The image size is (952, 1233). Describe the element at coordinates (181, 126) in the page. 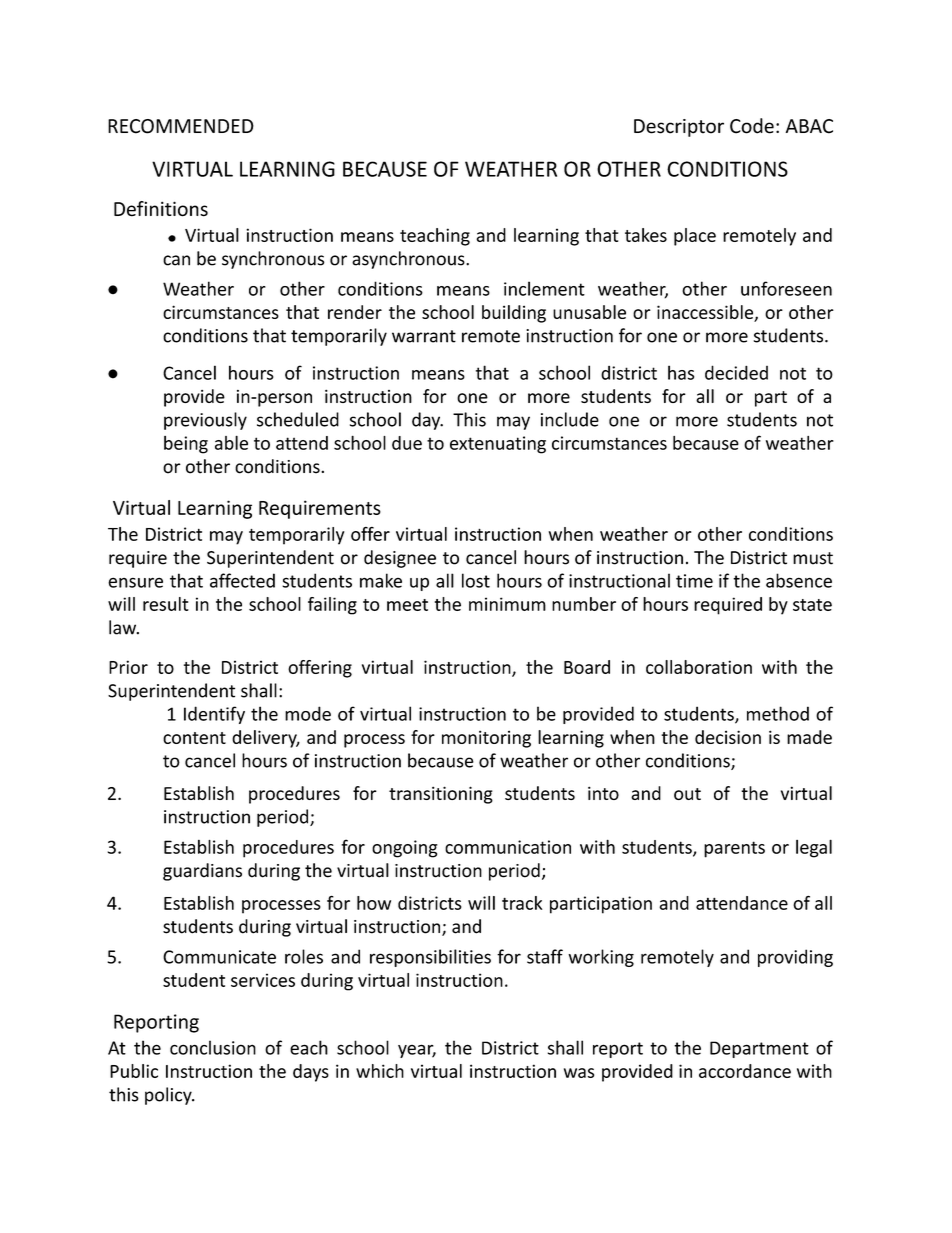

I see `RECOMMENDED` at that location.
